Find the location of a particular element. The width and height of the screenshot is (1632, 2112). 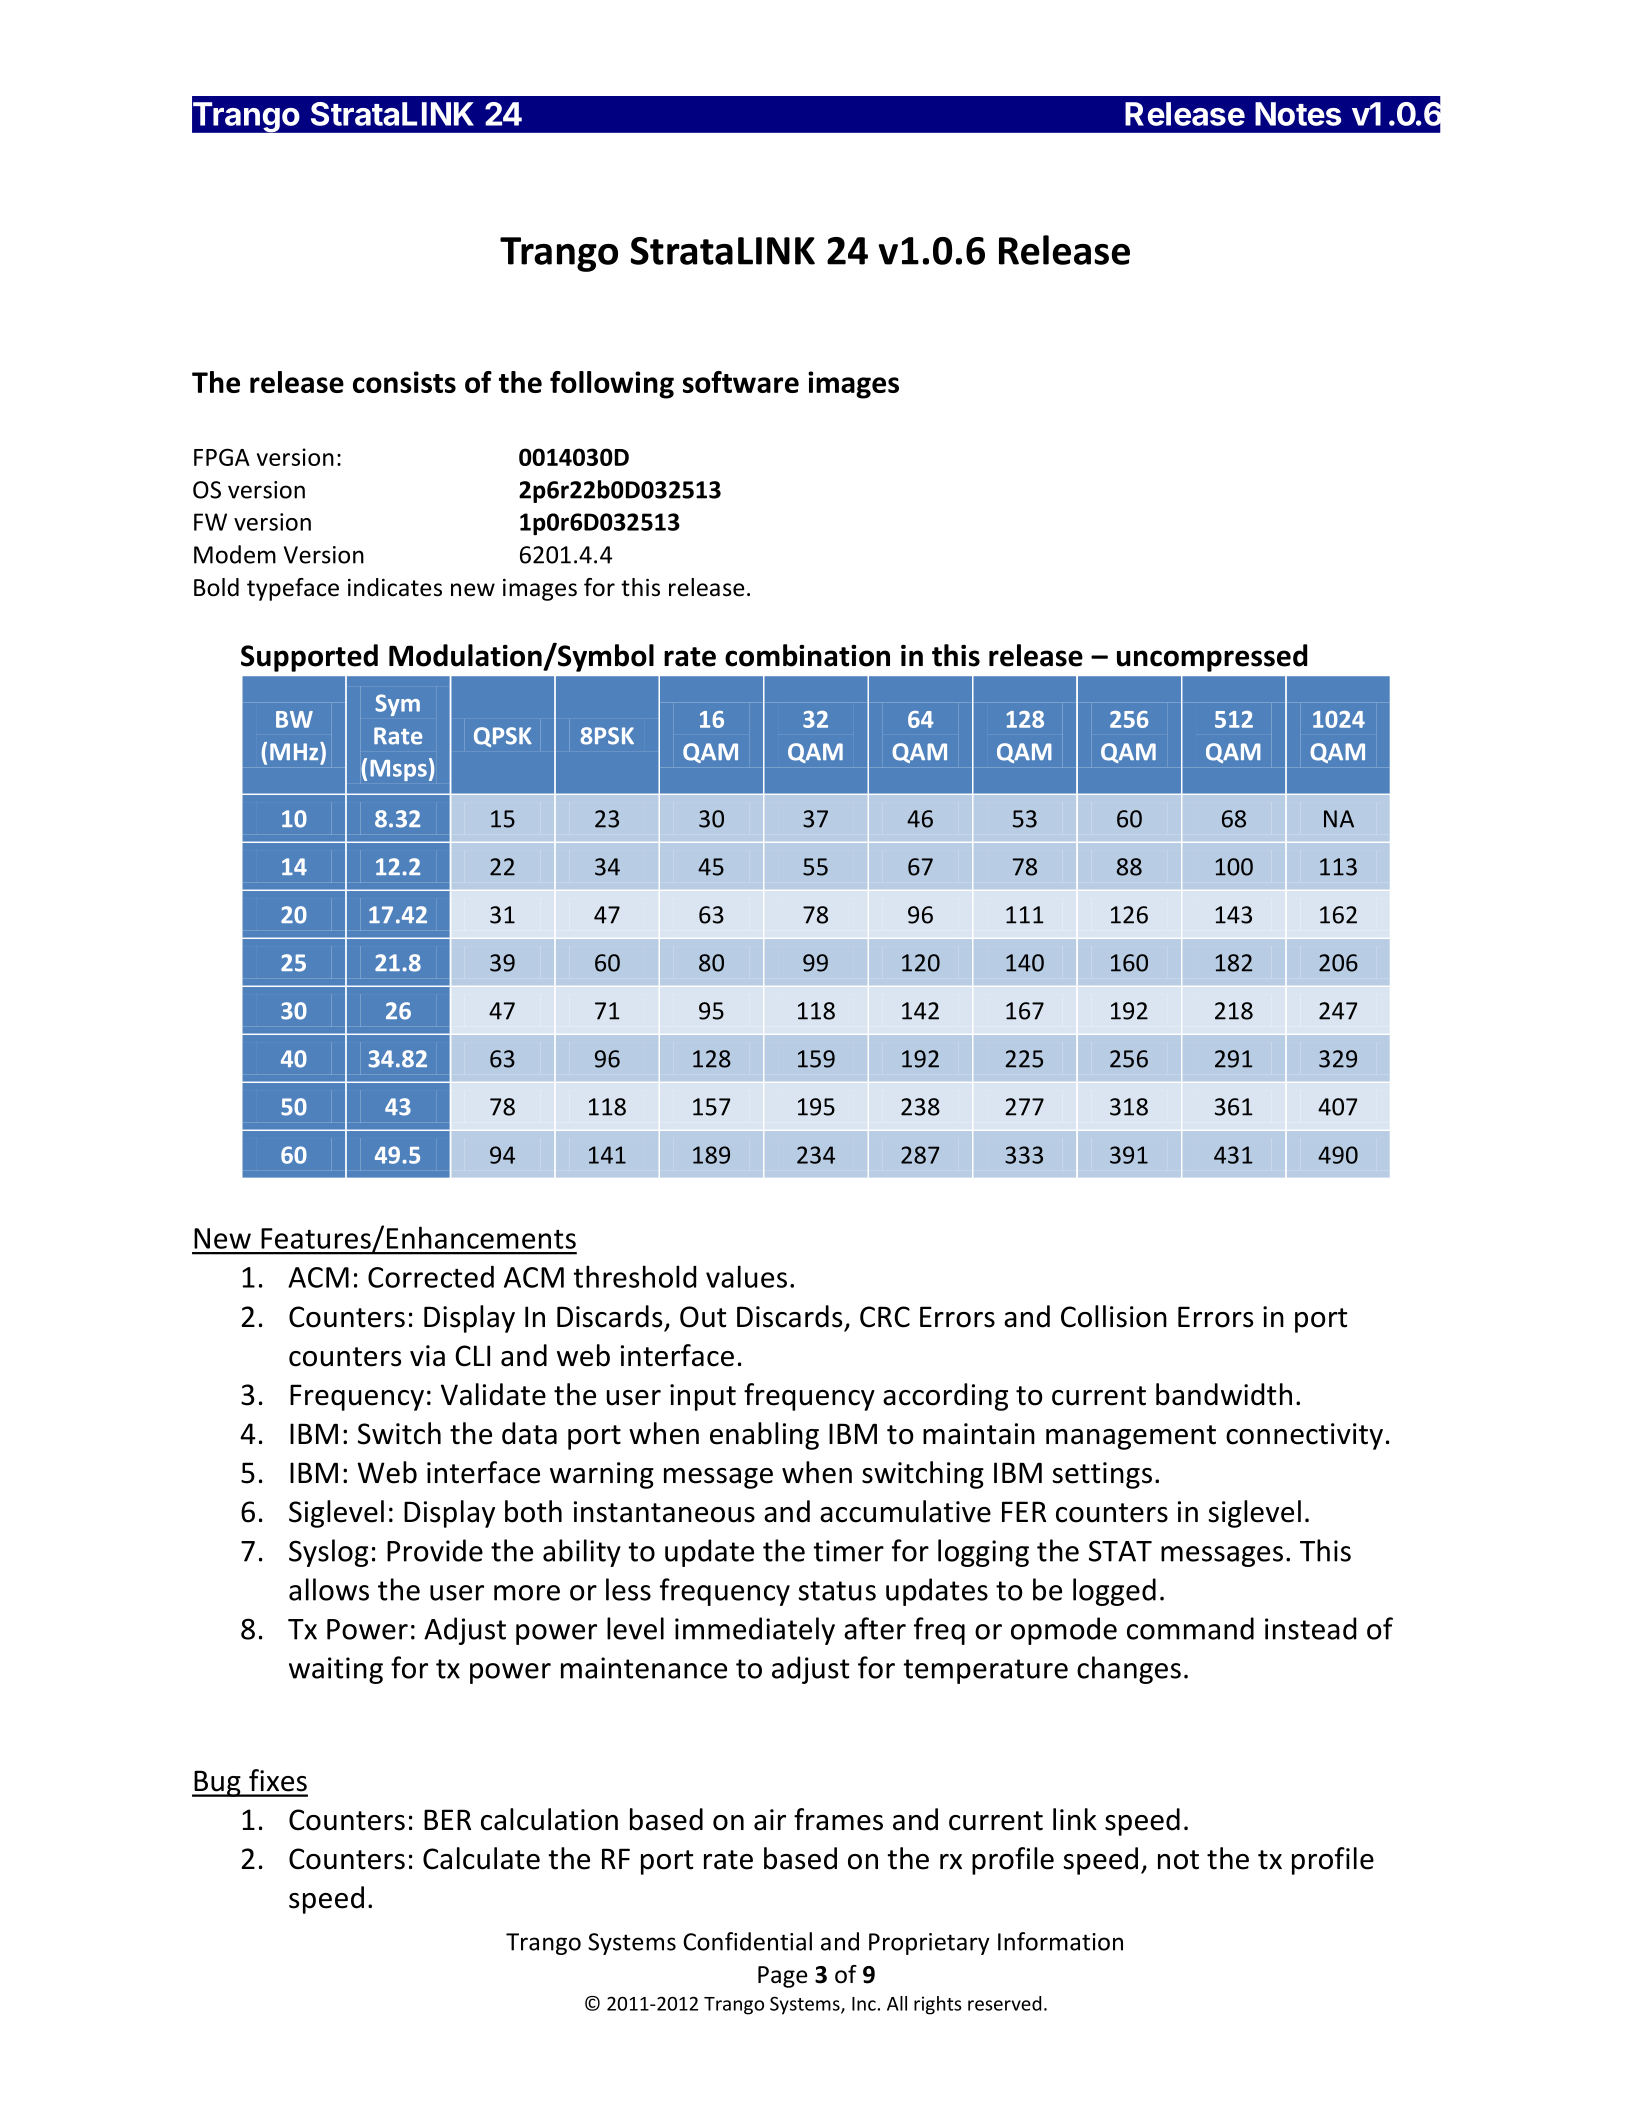

Confidential is located at coordinates (747, 1941).
